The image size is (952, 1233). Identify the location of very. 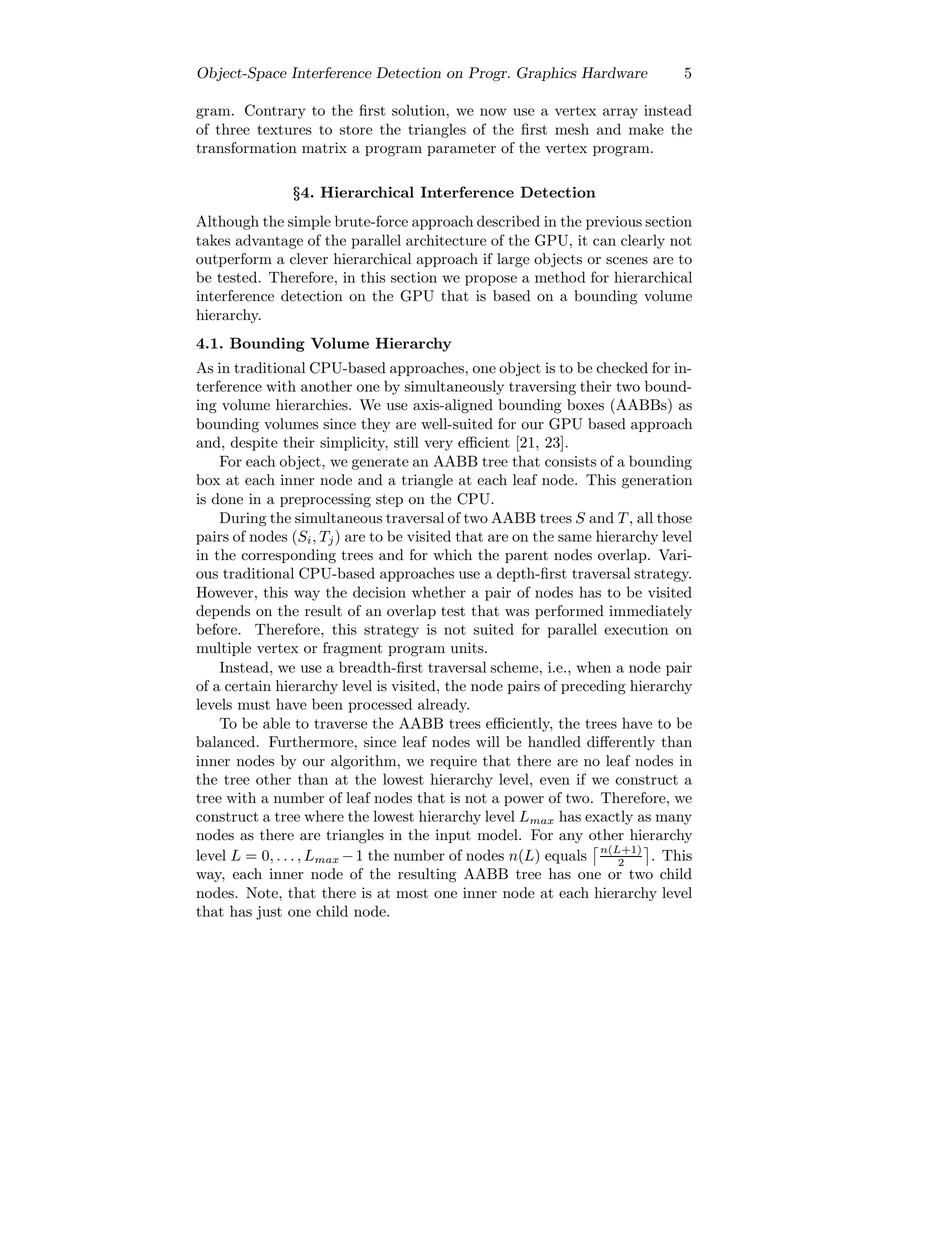
(439, 445).
